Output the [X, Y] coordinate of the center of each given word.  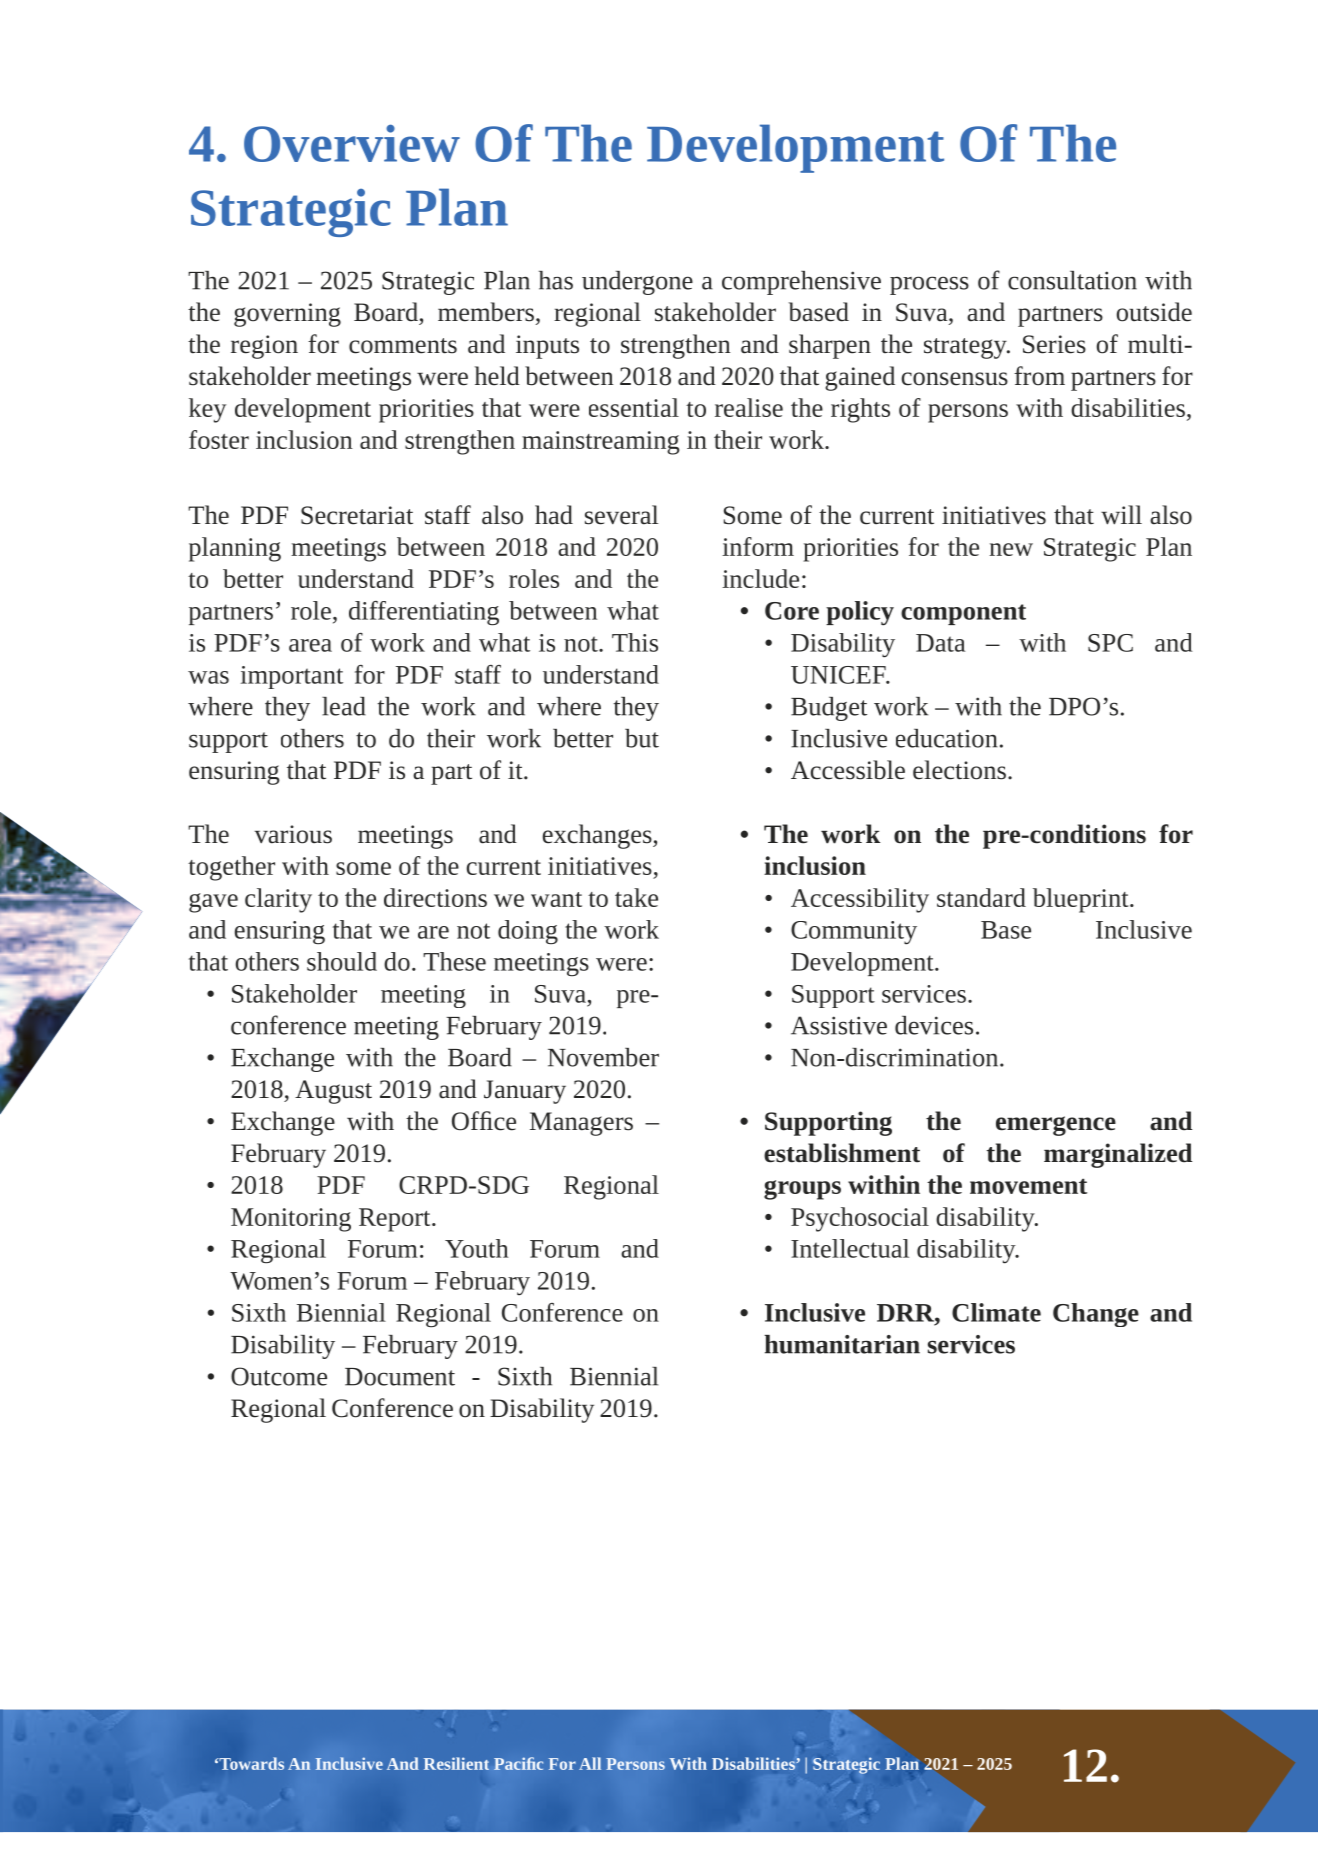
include [760, 578]
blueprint [1082, 900]
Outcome [279, 1376]
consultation [1072, 280]
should [342, 961]
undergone [637, 283]
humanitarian [842, 1344]
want [556, 899]
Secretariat [357, 515]
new [1011, 549]
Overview [352, 143]
